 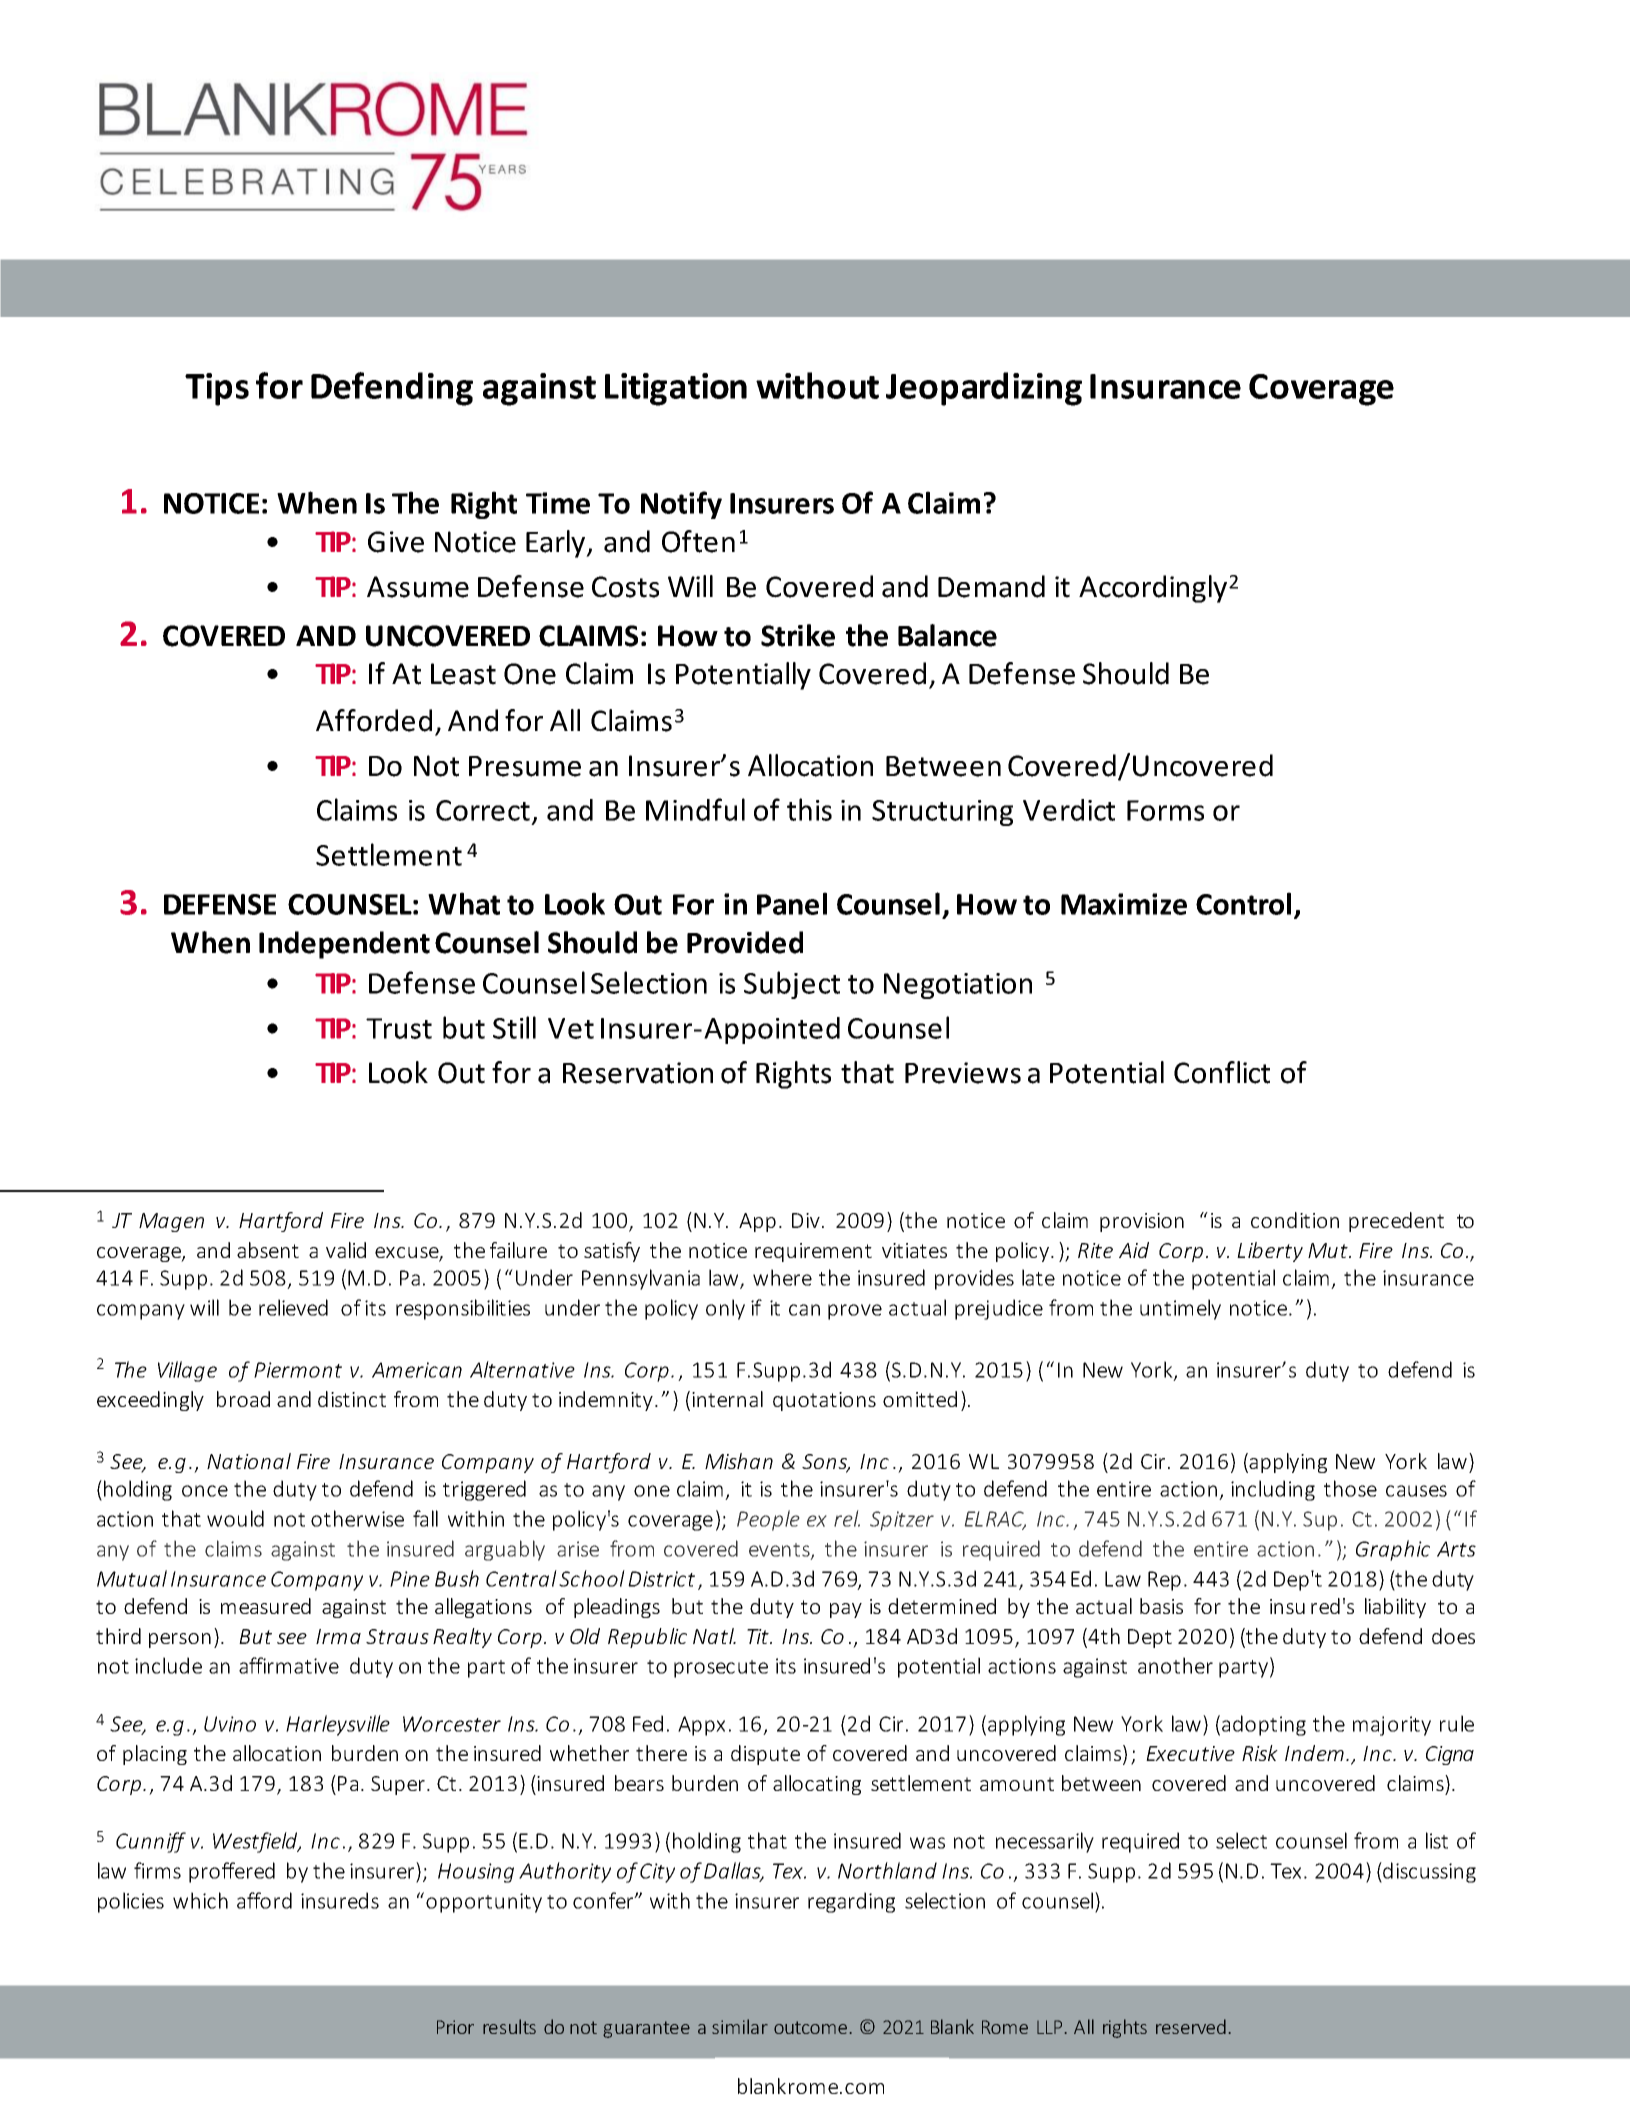 What do you see at coordinates (463, 674) in the screenshot?
I see `Least` at bounding box center [463, 674].
